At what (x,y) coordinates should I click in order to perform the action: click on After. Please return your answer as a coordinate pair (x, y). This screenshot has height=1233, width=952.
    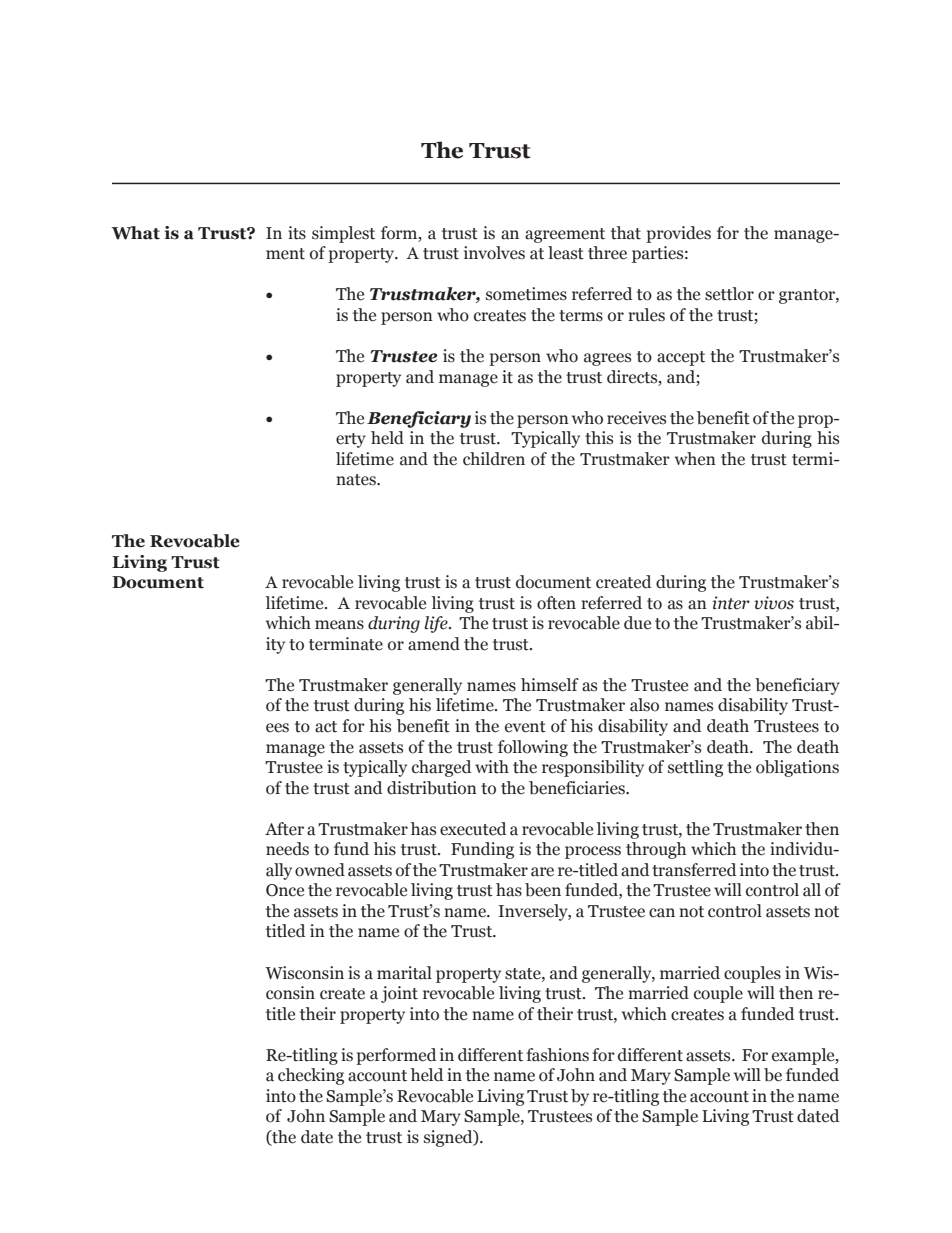
    Looking at the image, I should click on (284, 829).
